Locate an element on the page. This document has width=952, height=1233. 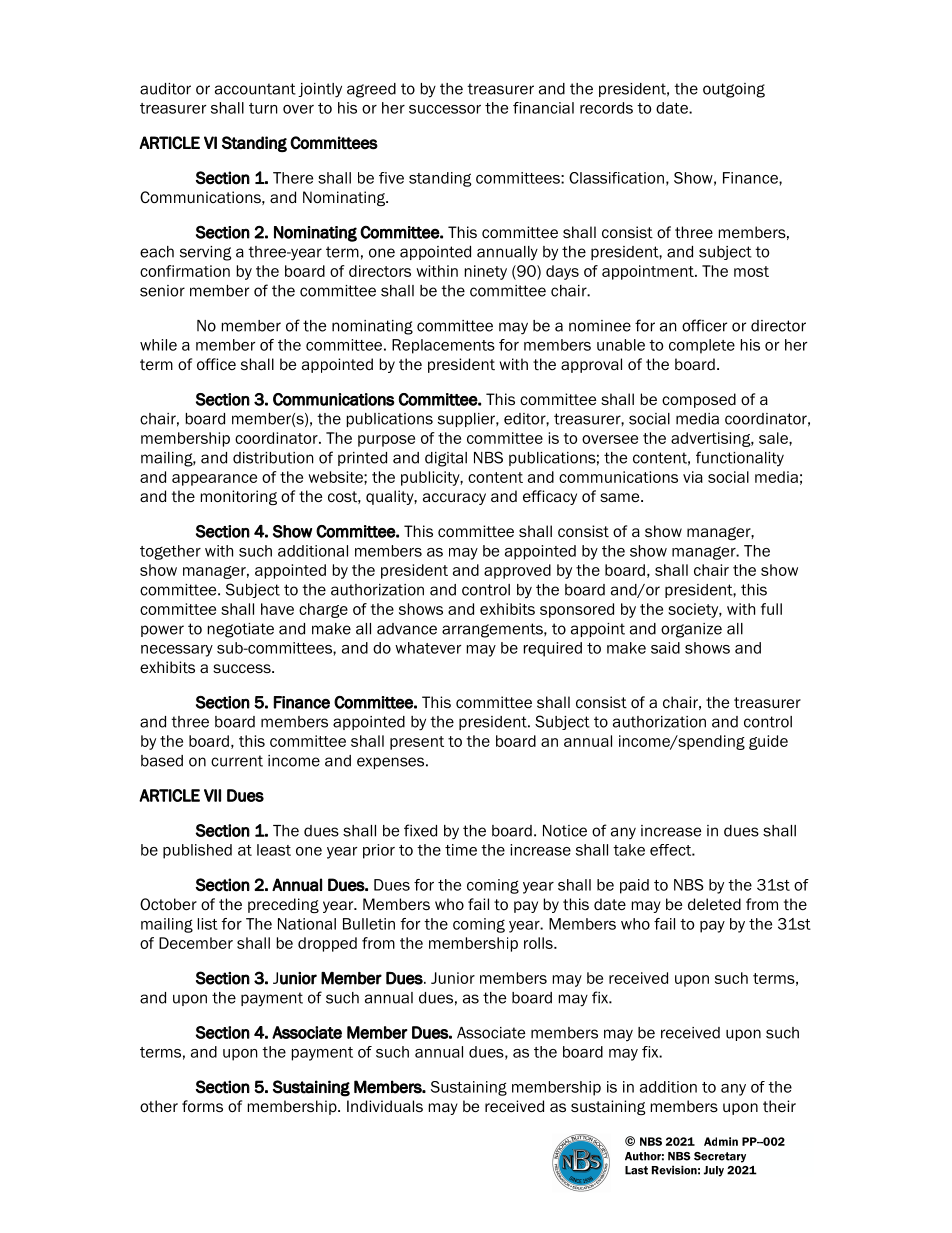
while is located at coordinates (158, 345).
